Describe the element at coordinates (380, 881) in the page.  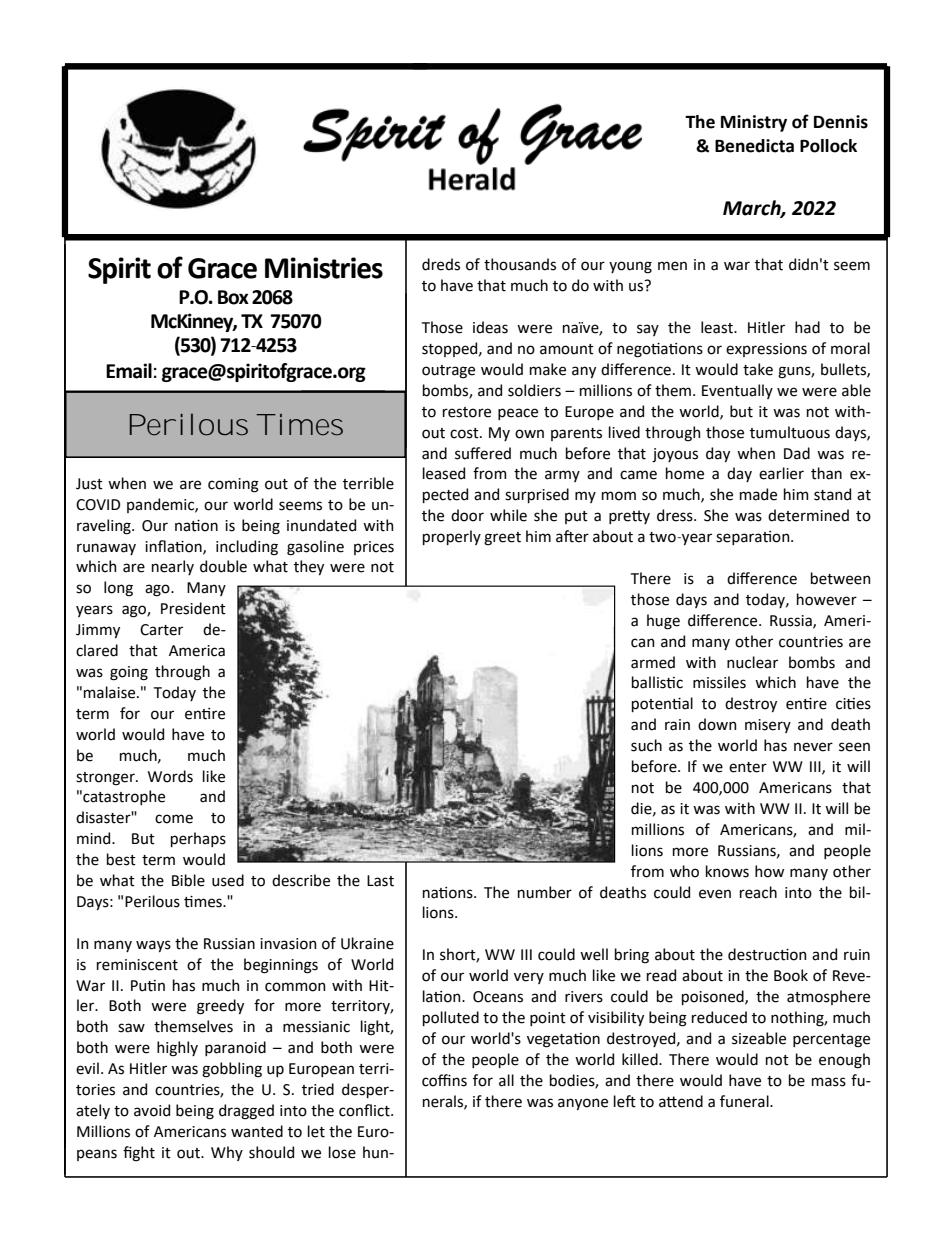
I see `Last` at that location.
